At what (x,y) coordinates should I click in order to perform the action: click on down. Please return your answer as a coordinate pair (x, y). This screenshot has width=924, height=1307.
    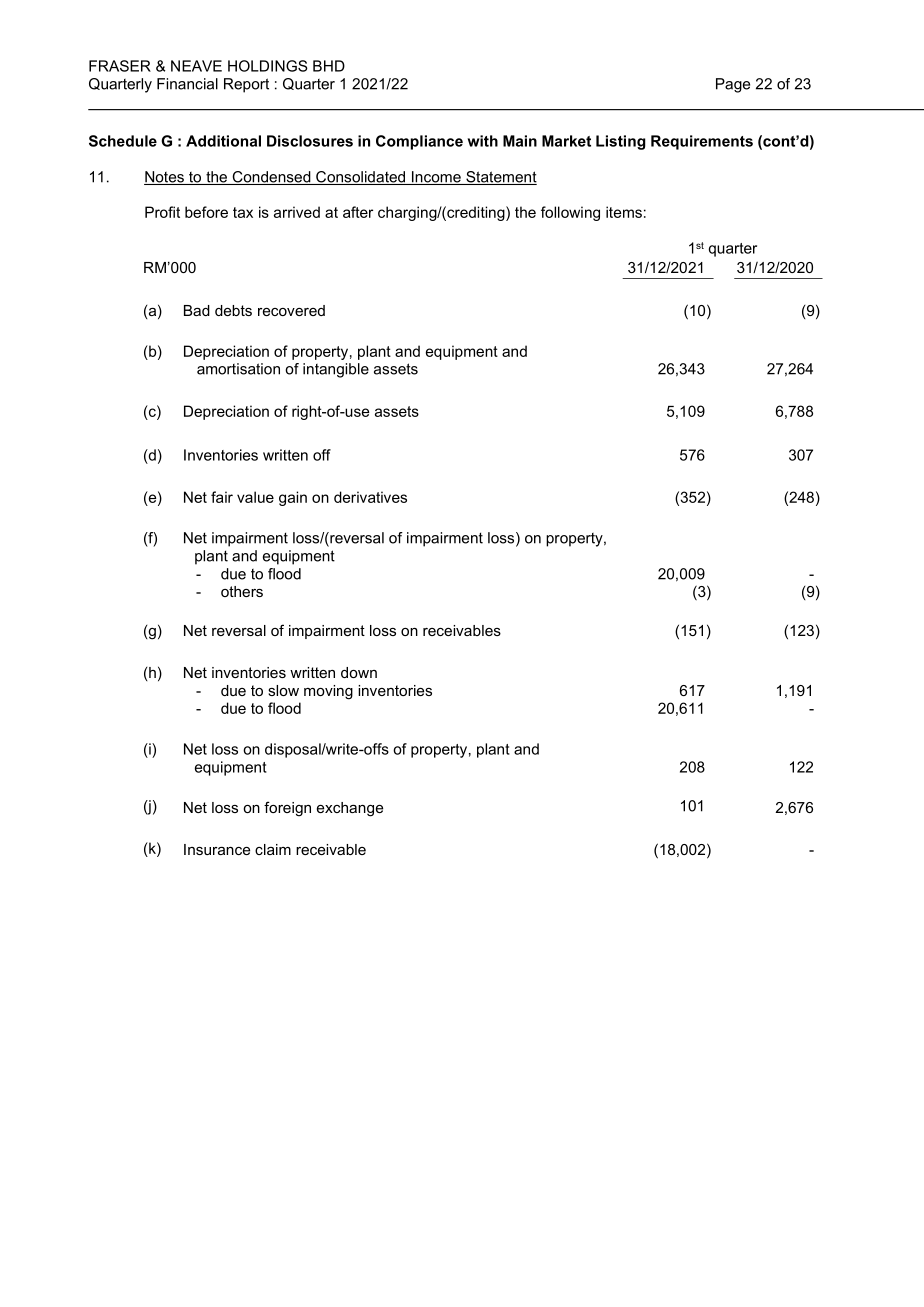
    Looking at the image, I should click on (359, 672).
